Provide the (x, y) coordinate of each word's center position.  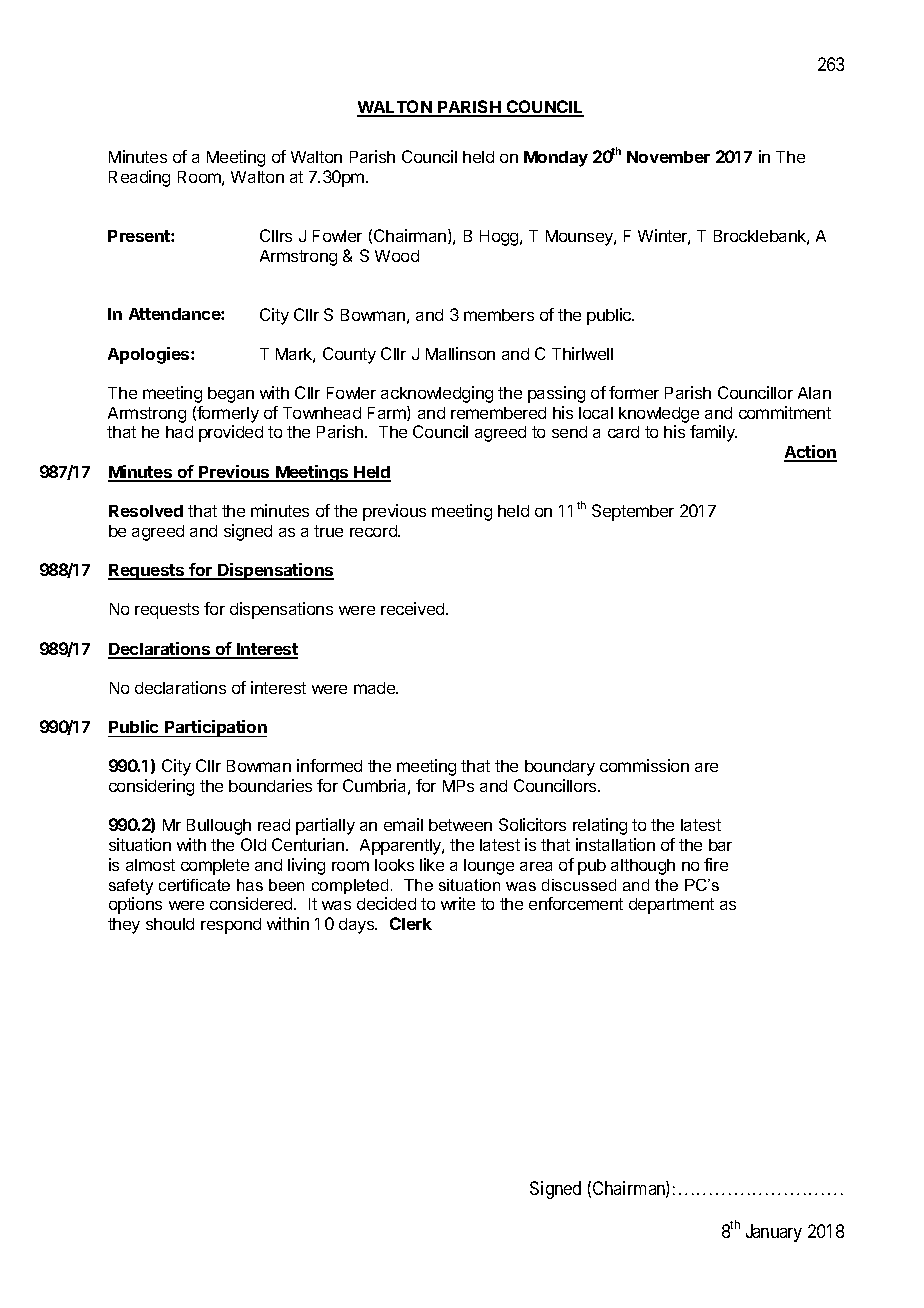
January (774, 1233)
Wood (397, 256)
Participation (215, 728)
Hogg (500, 238)
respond (231, 926)
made (376, 688)
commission (644, 765)
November (668, 157)
